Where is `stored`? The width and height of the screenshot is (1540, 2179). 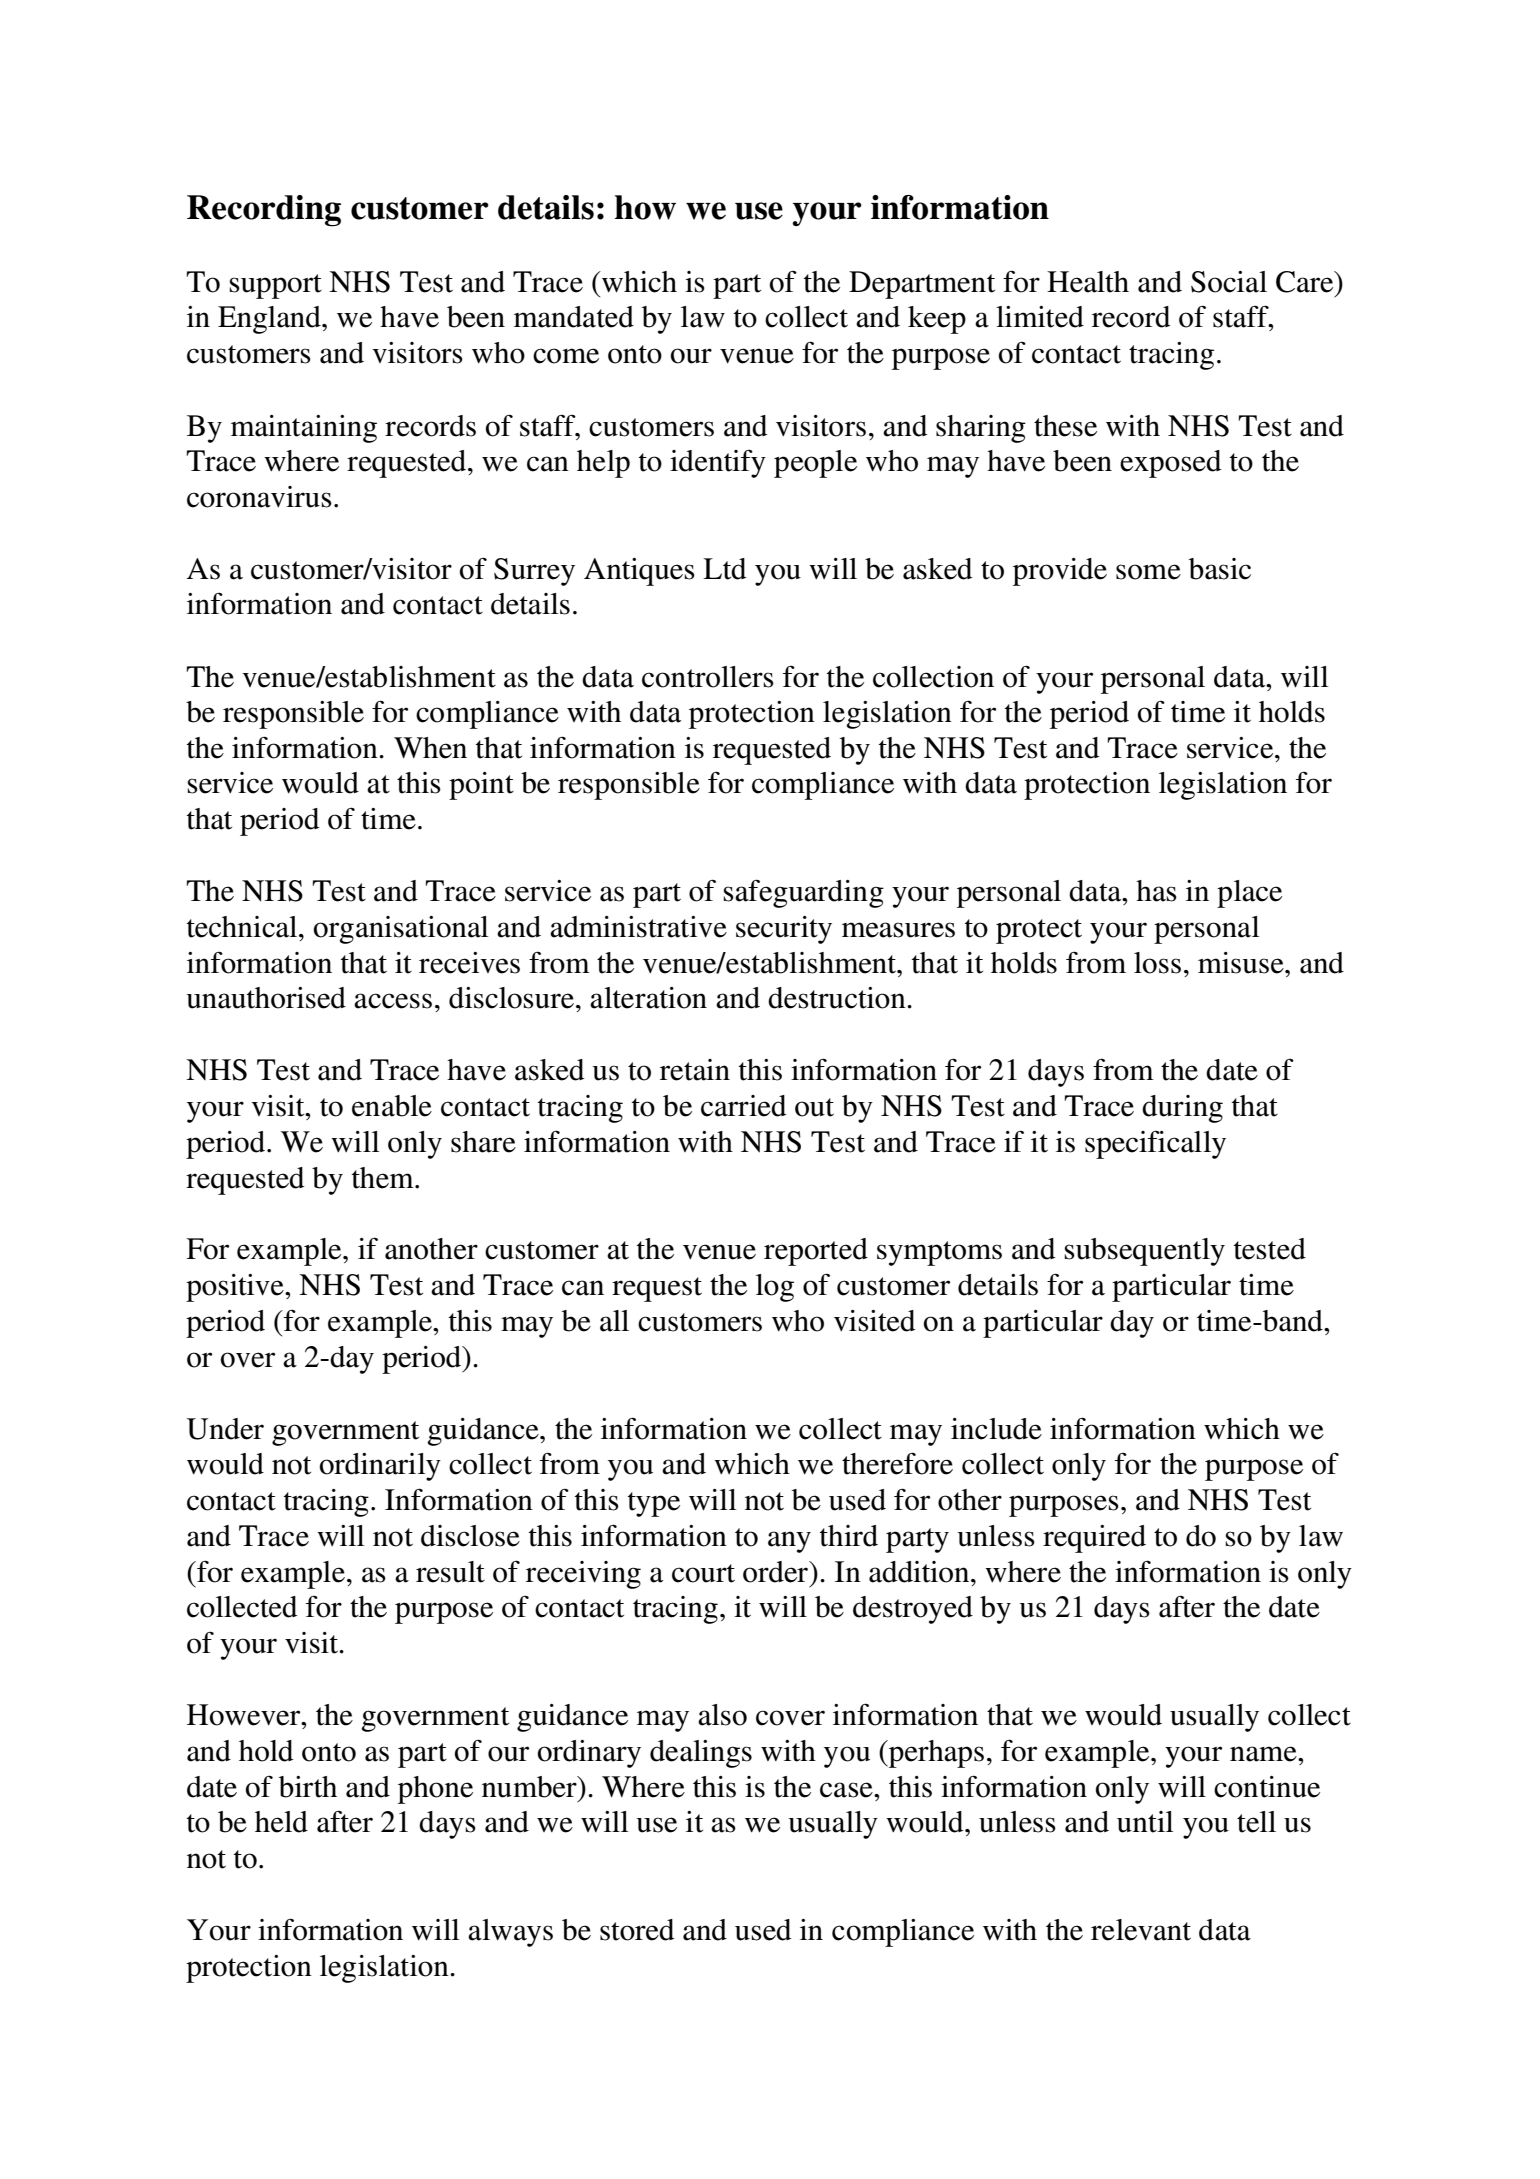 stored is located at coordinates (637, 1930).
